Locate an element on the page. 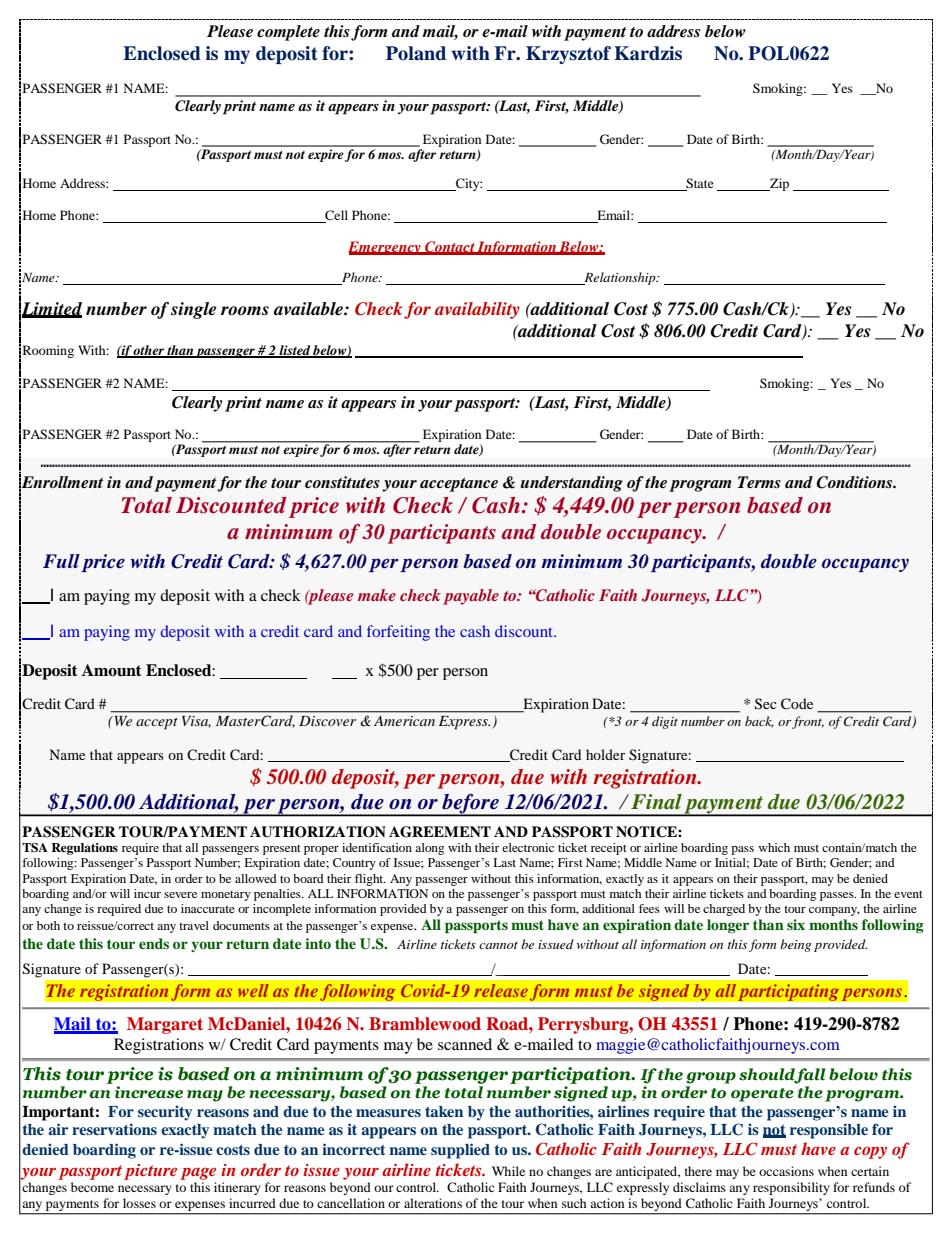  which is located at coordinates (774, 847).
